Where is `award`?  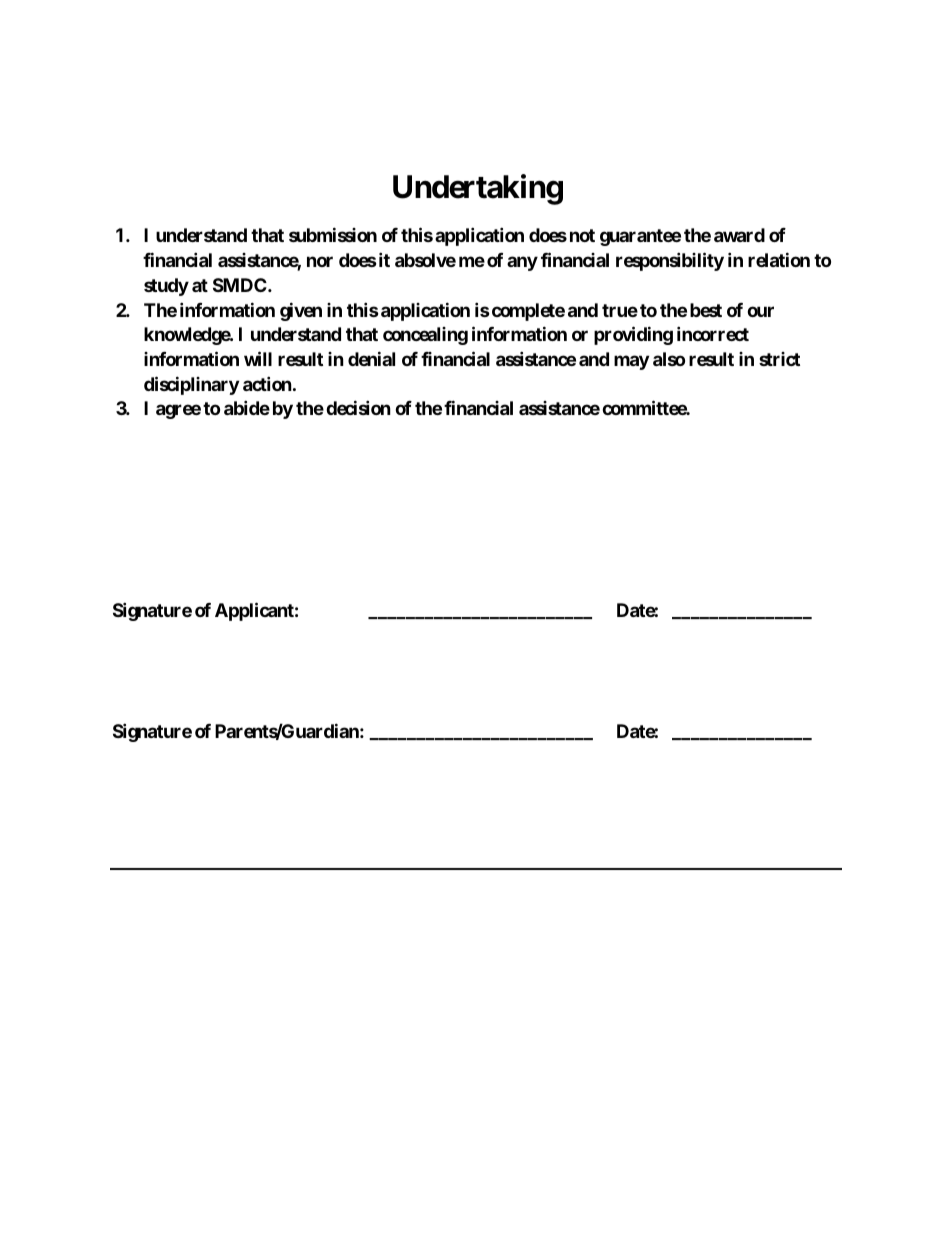
award is located at coordinates (739, 235).
